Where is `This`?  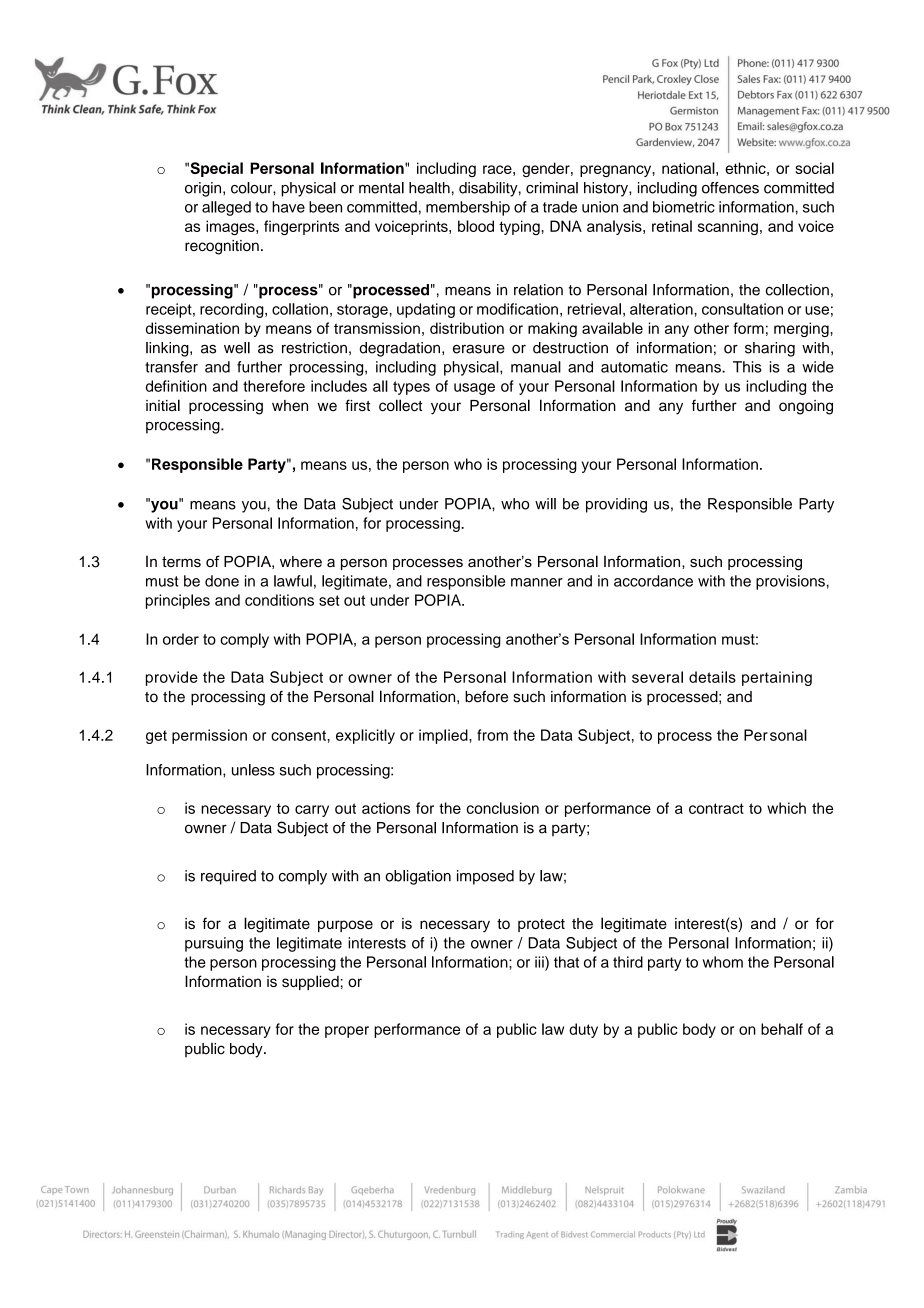 This is located at coordinates (747, 367).
